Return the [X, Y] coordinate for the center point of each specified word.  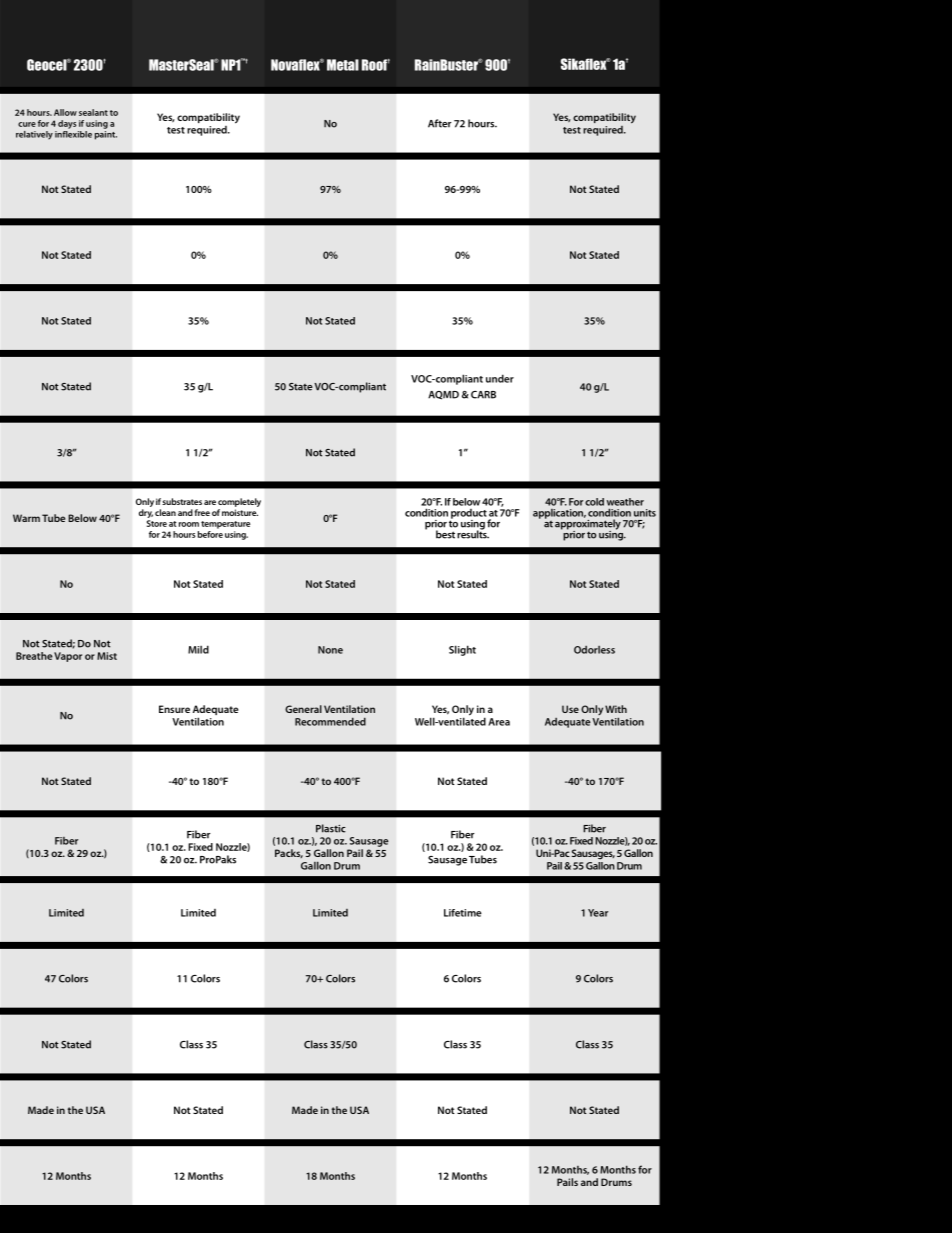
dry [146, 513]
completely [239, 504]
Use [570, 709]
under [500, 378]
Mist [107, 656]
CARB [483, 395]
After [439, 123]
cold [594, 502]
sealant [93, 112]
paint [106, 135]
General [303, 709]
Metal [343, 65]
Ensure [174, 709]
